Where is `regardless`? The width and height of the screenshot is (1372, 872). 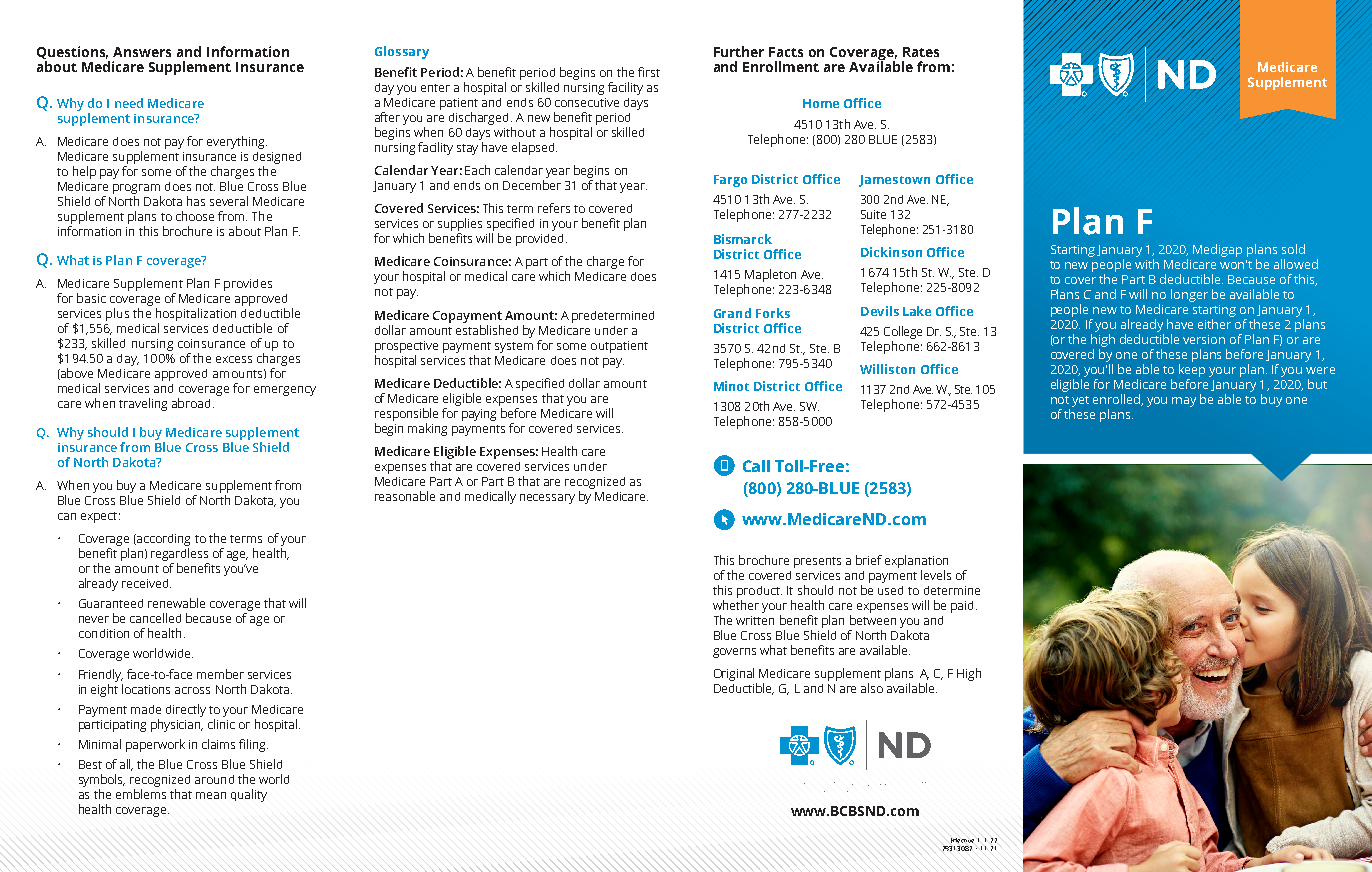
regardless is located at coordinates (180, 556).
